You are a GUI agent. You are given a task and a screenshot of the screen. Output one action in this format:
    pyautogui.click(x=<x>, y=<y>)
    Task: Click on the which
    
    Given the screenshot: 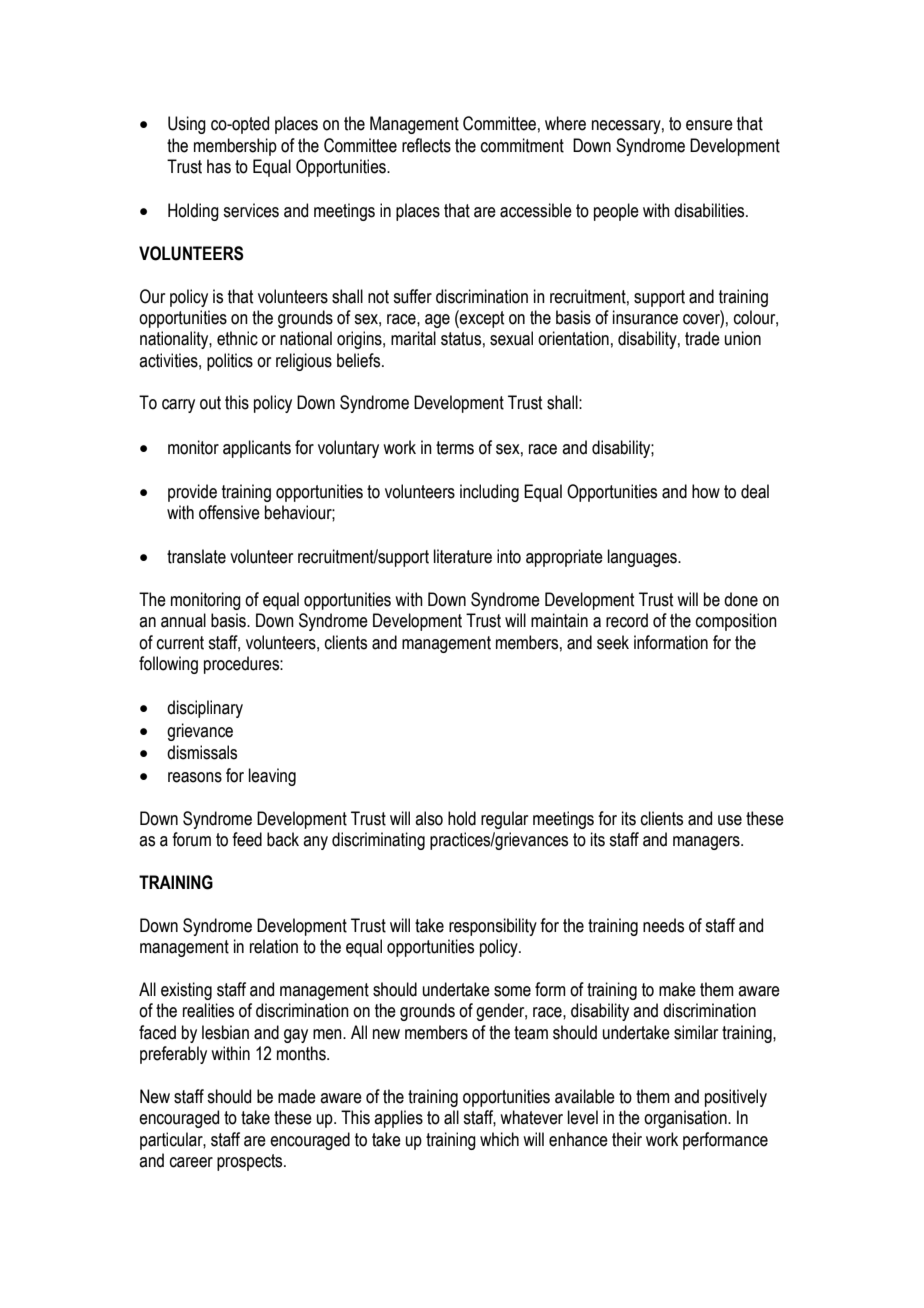 What is the action you would take?
    pyautogui.click(x=499, y=1139)
